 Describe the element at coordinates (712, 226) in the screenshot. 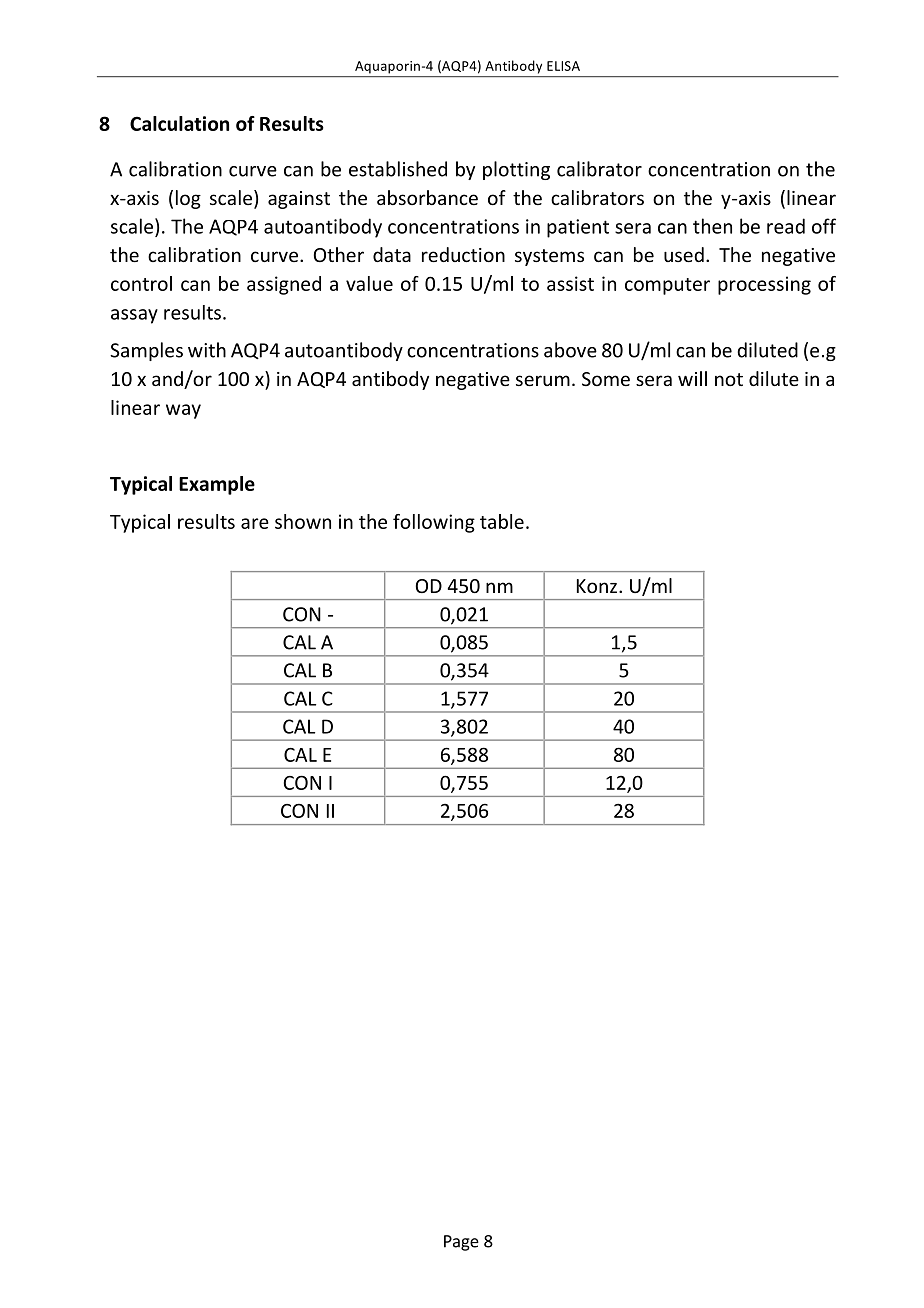

I see `then` at that location.
